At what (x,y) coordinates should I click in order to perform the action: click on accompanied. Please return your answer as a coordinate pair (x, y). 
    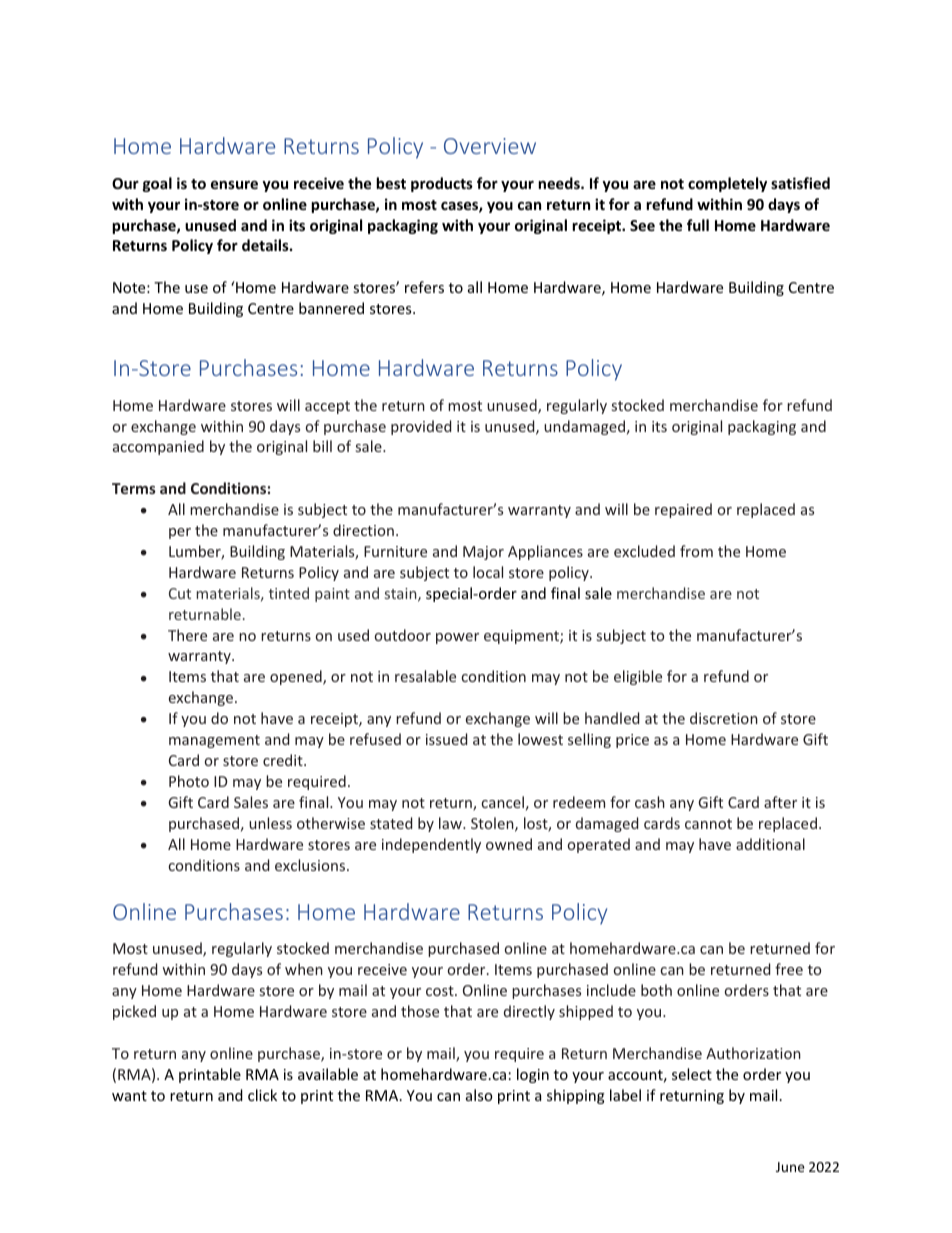
    Looking at the image, I should click on (158, 447).
